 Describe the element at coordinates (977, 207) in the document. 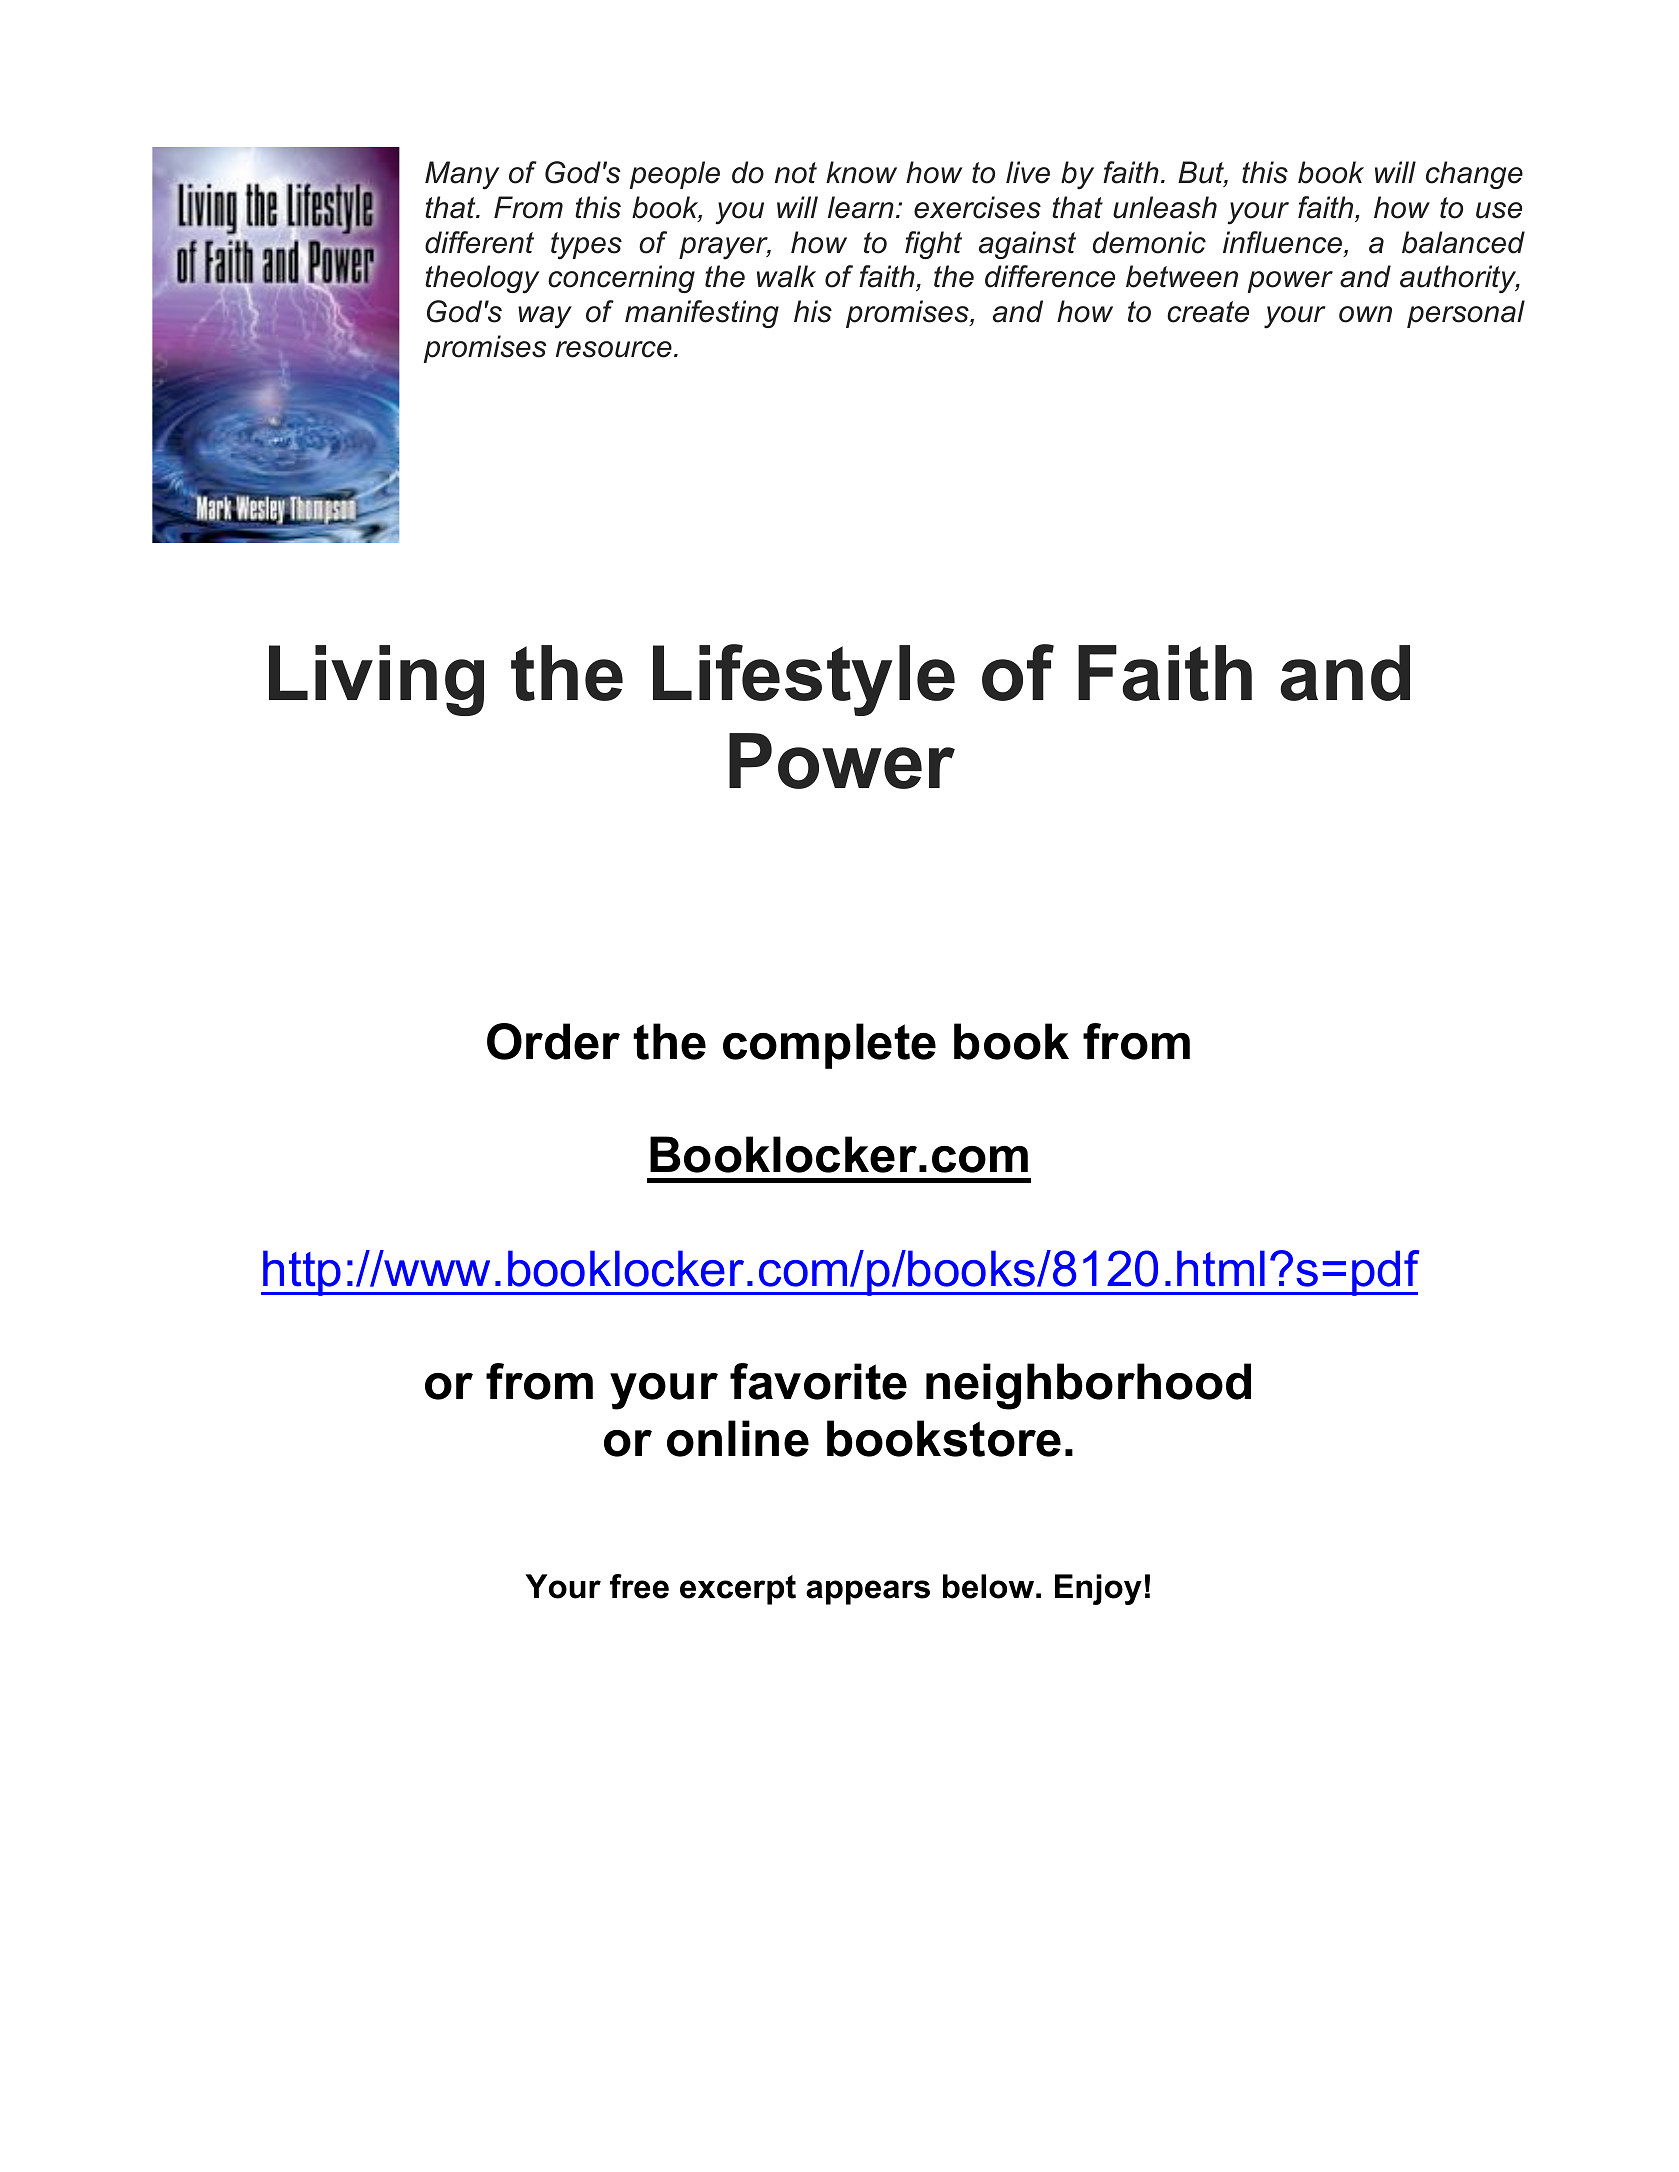

I see `exercises` at that location.
